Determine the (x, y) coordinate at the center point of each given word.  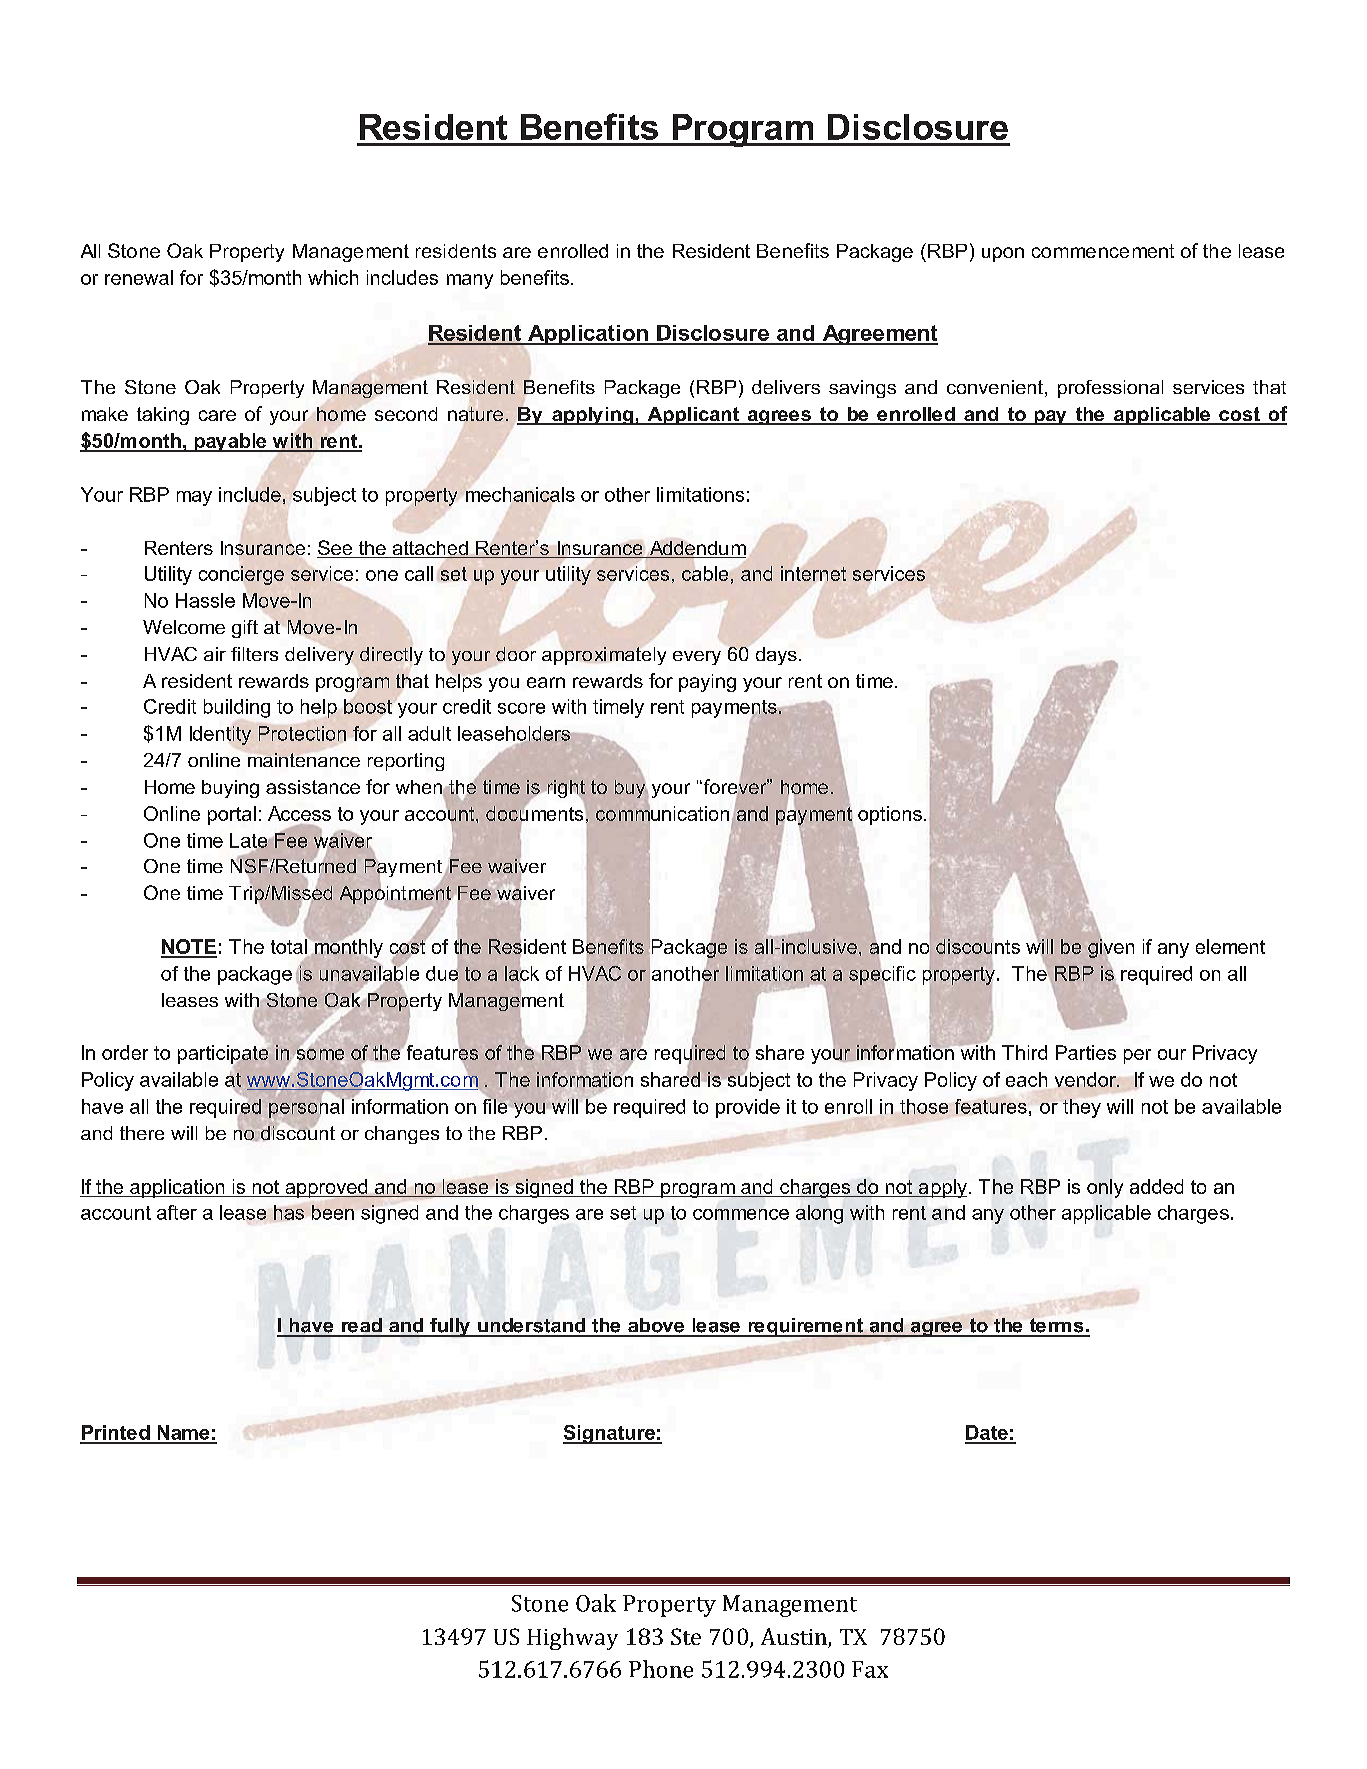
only (1105, 1188)
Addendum (696, 549)
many (470, 281)
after (177, 1212)
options (890, 815)
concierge (241, 575)
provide (748, 1108)
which (333, 277)
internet (813, 573)
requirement (806, 1327)
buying (230, 789)
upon (1003, 254)
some (319, 1054)
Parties (1086, 1052)
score (521, 708)
